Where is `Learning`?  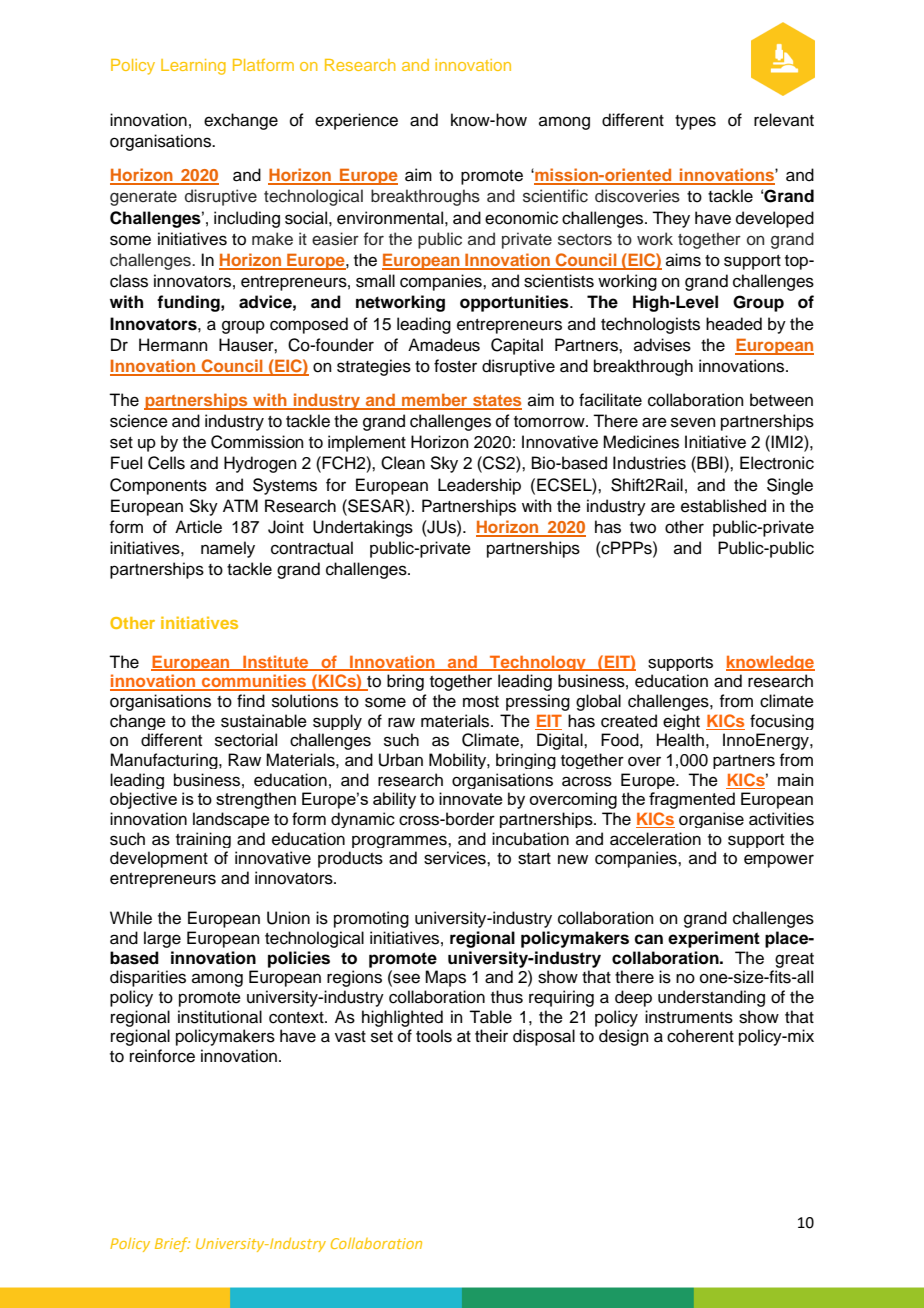 Learning is located at coordinates (193, 67).
